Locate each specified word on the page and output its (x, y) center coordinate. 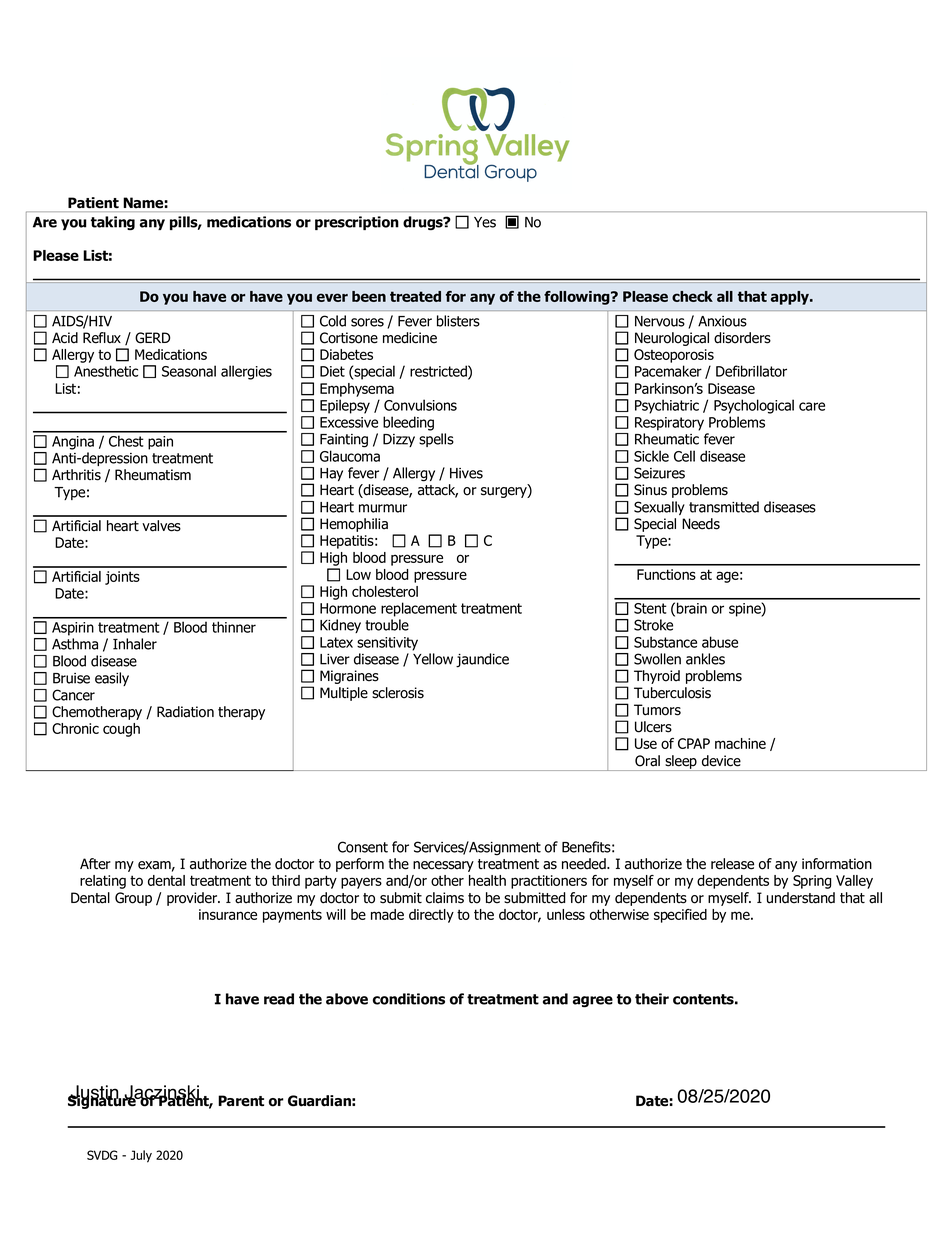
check (692, 296)
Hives (466, 473)
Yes (485, 222)
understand (801, 898)
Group (133, 899)
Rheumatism (153, 475)
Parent (241, 1101)
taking (113, 223)
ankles (705, 659)
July (141, 1156)
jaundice (482, 660)
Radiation (185, 712)
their (652, 999)
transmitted (724, 507)
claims (445, 898)
